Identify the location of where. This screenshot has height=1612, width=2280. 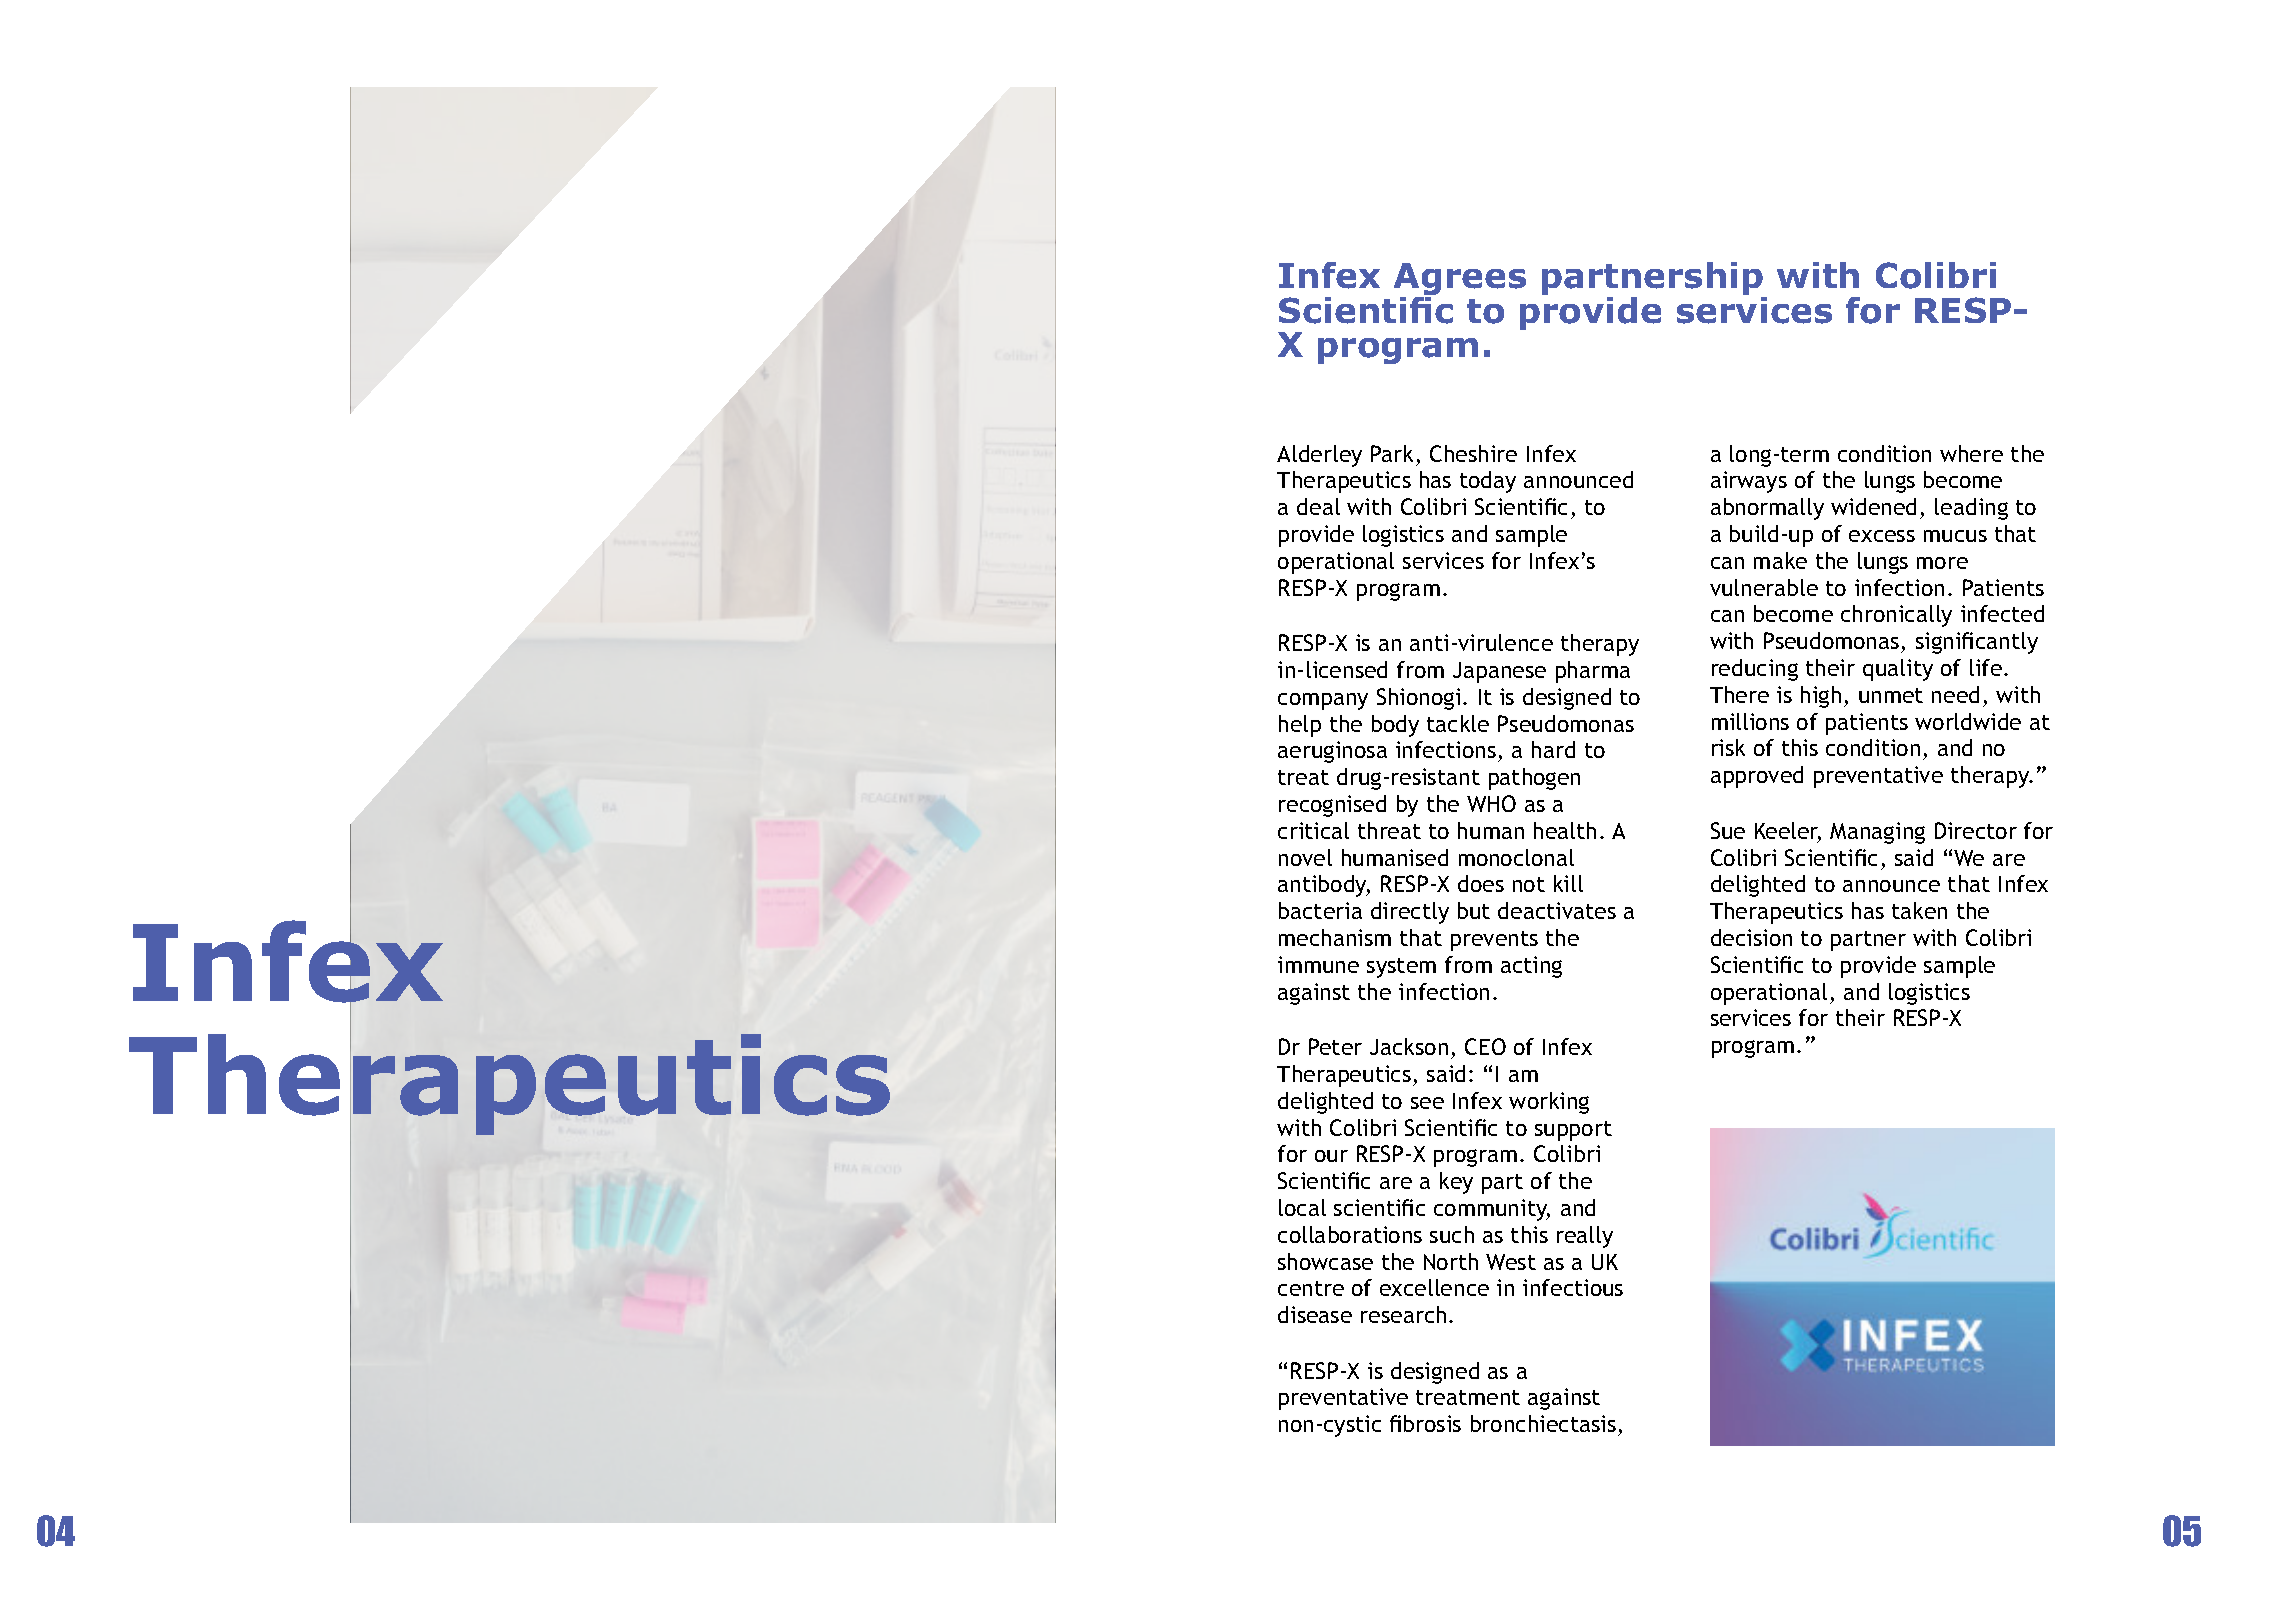
(1971, 453).
